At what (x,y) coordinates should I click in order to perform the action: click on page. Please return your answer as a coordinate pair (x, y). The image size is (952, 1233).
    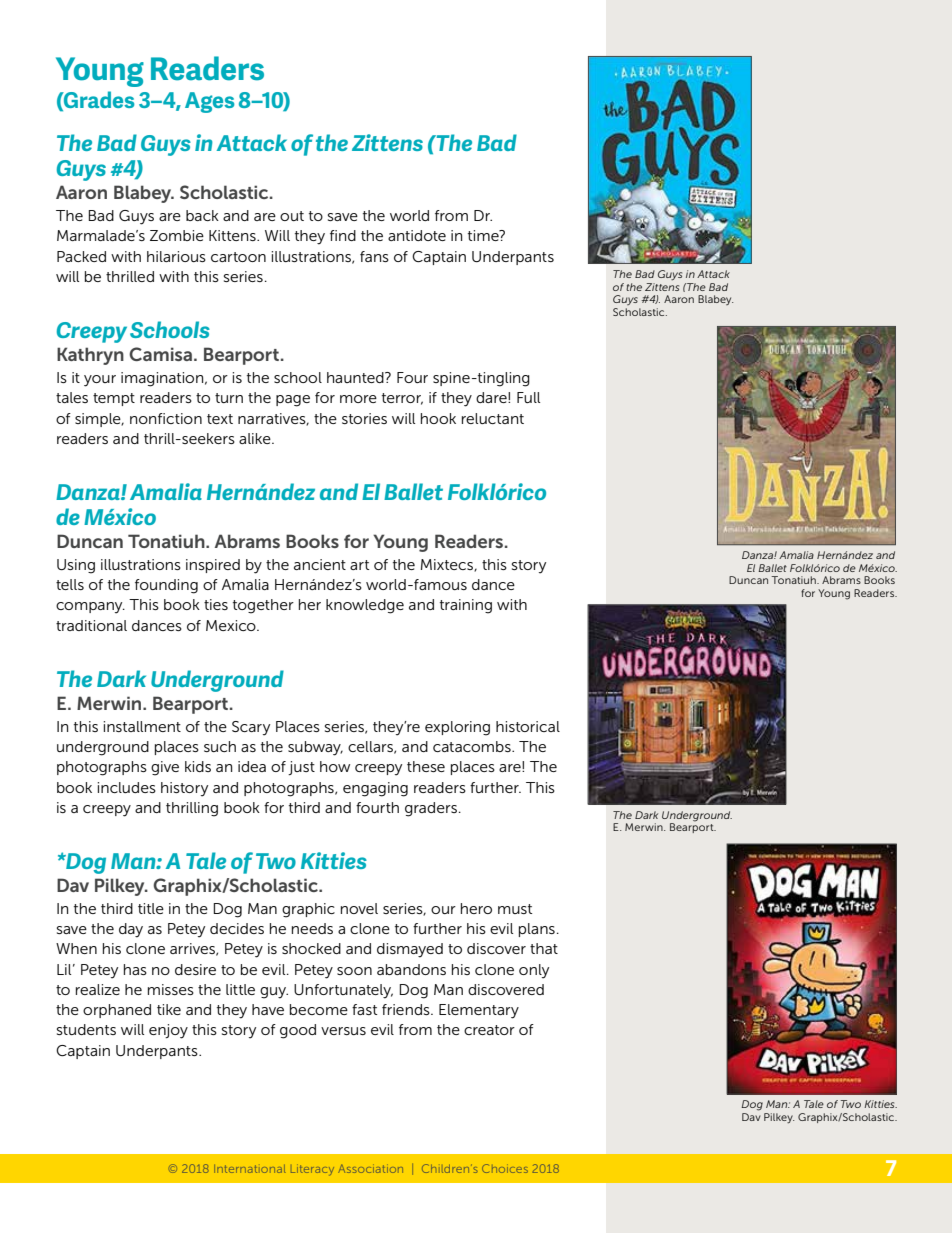
    Looking at the image, I should click on (293, 401).
